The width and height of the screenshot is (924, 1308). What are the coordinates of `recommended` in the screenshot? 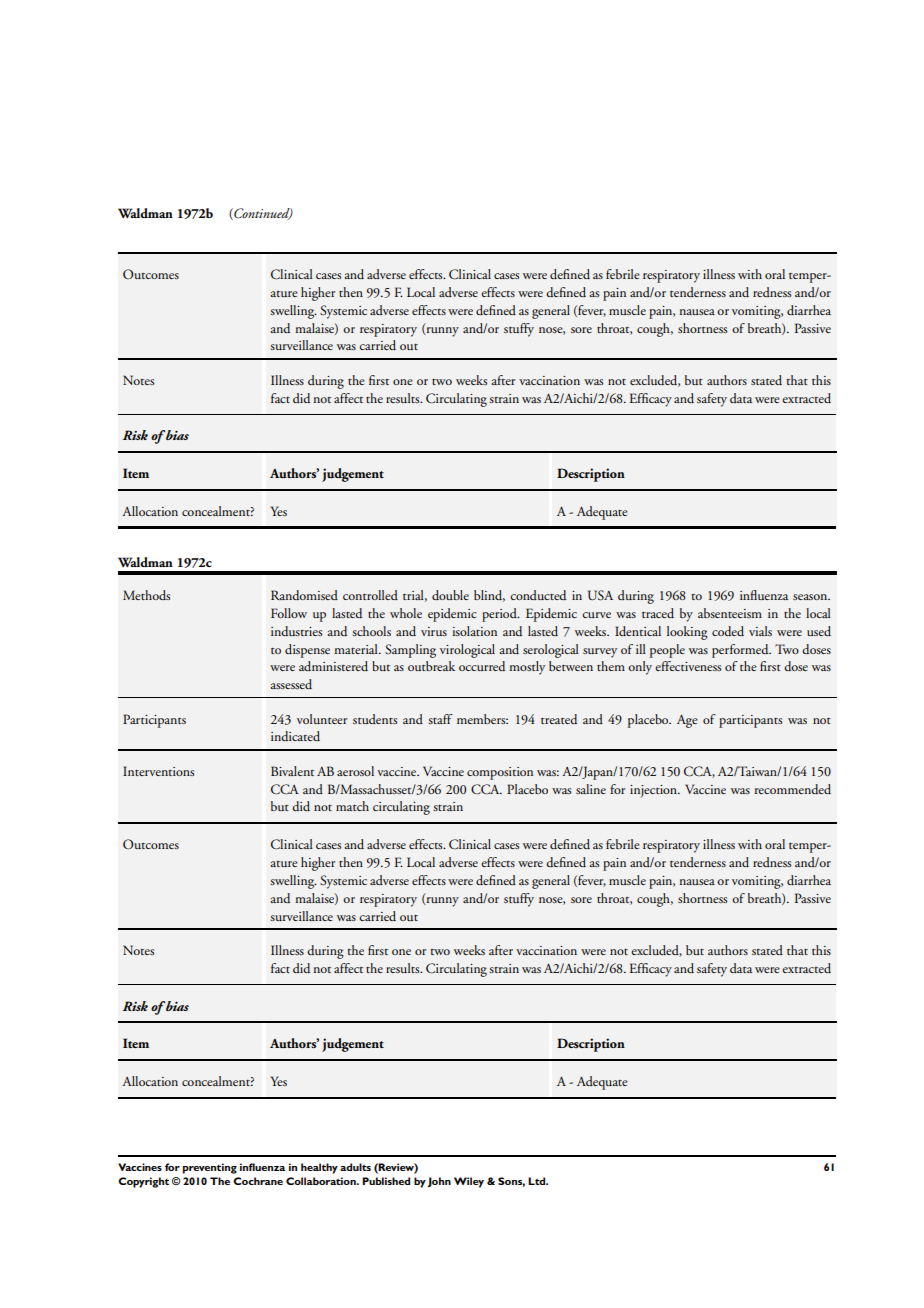 It's located at (792, 789).
